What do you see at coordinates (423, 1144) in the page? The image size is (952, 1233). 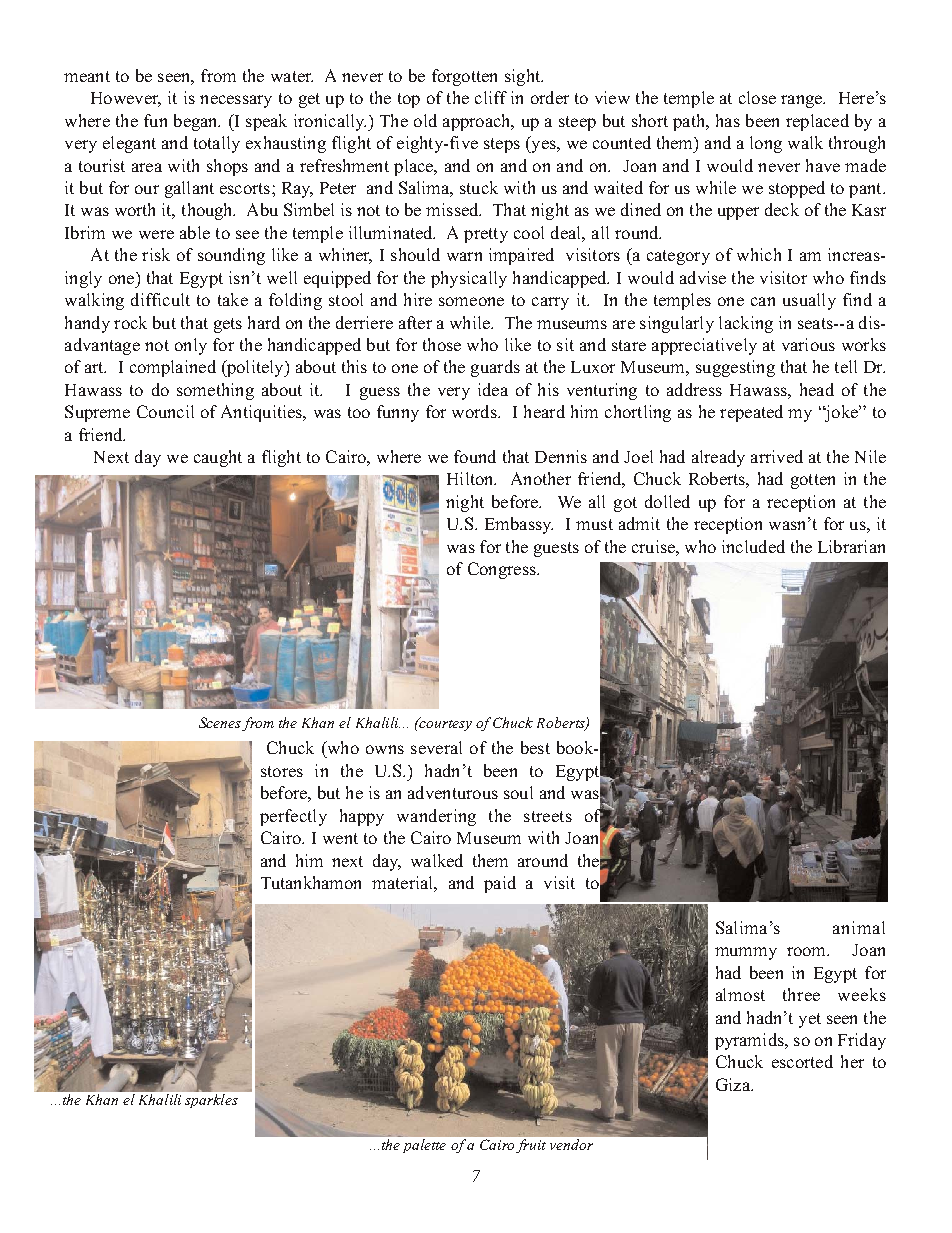 I see `palette` at bounding box center [423, 1144].
